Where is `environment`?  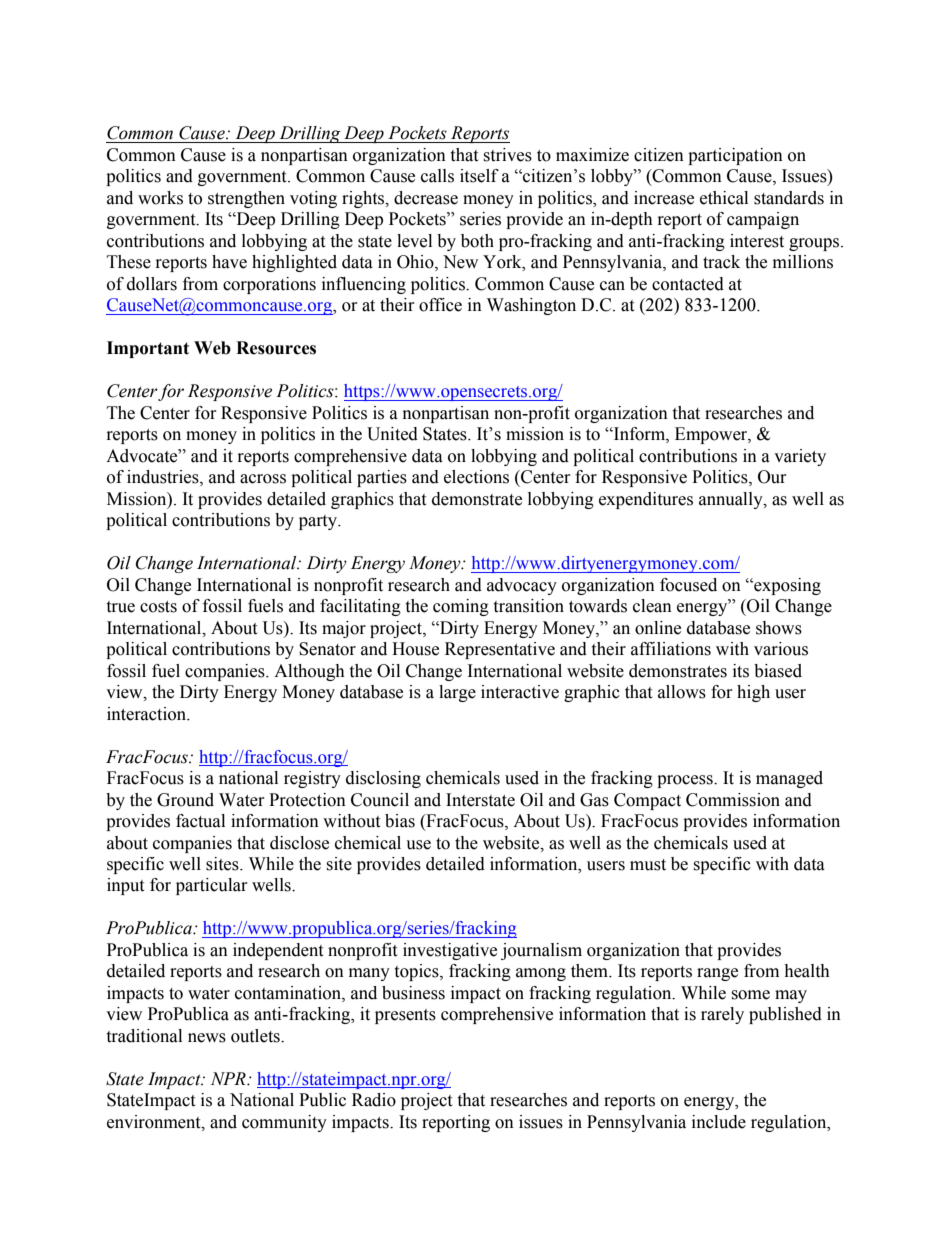
environment is located at coordinates (155, 1122).
